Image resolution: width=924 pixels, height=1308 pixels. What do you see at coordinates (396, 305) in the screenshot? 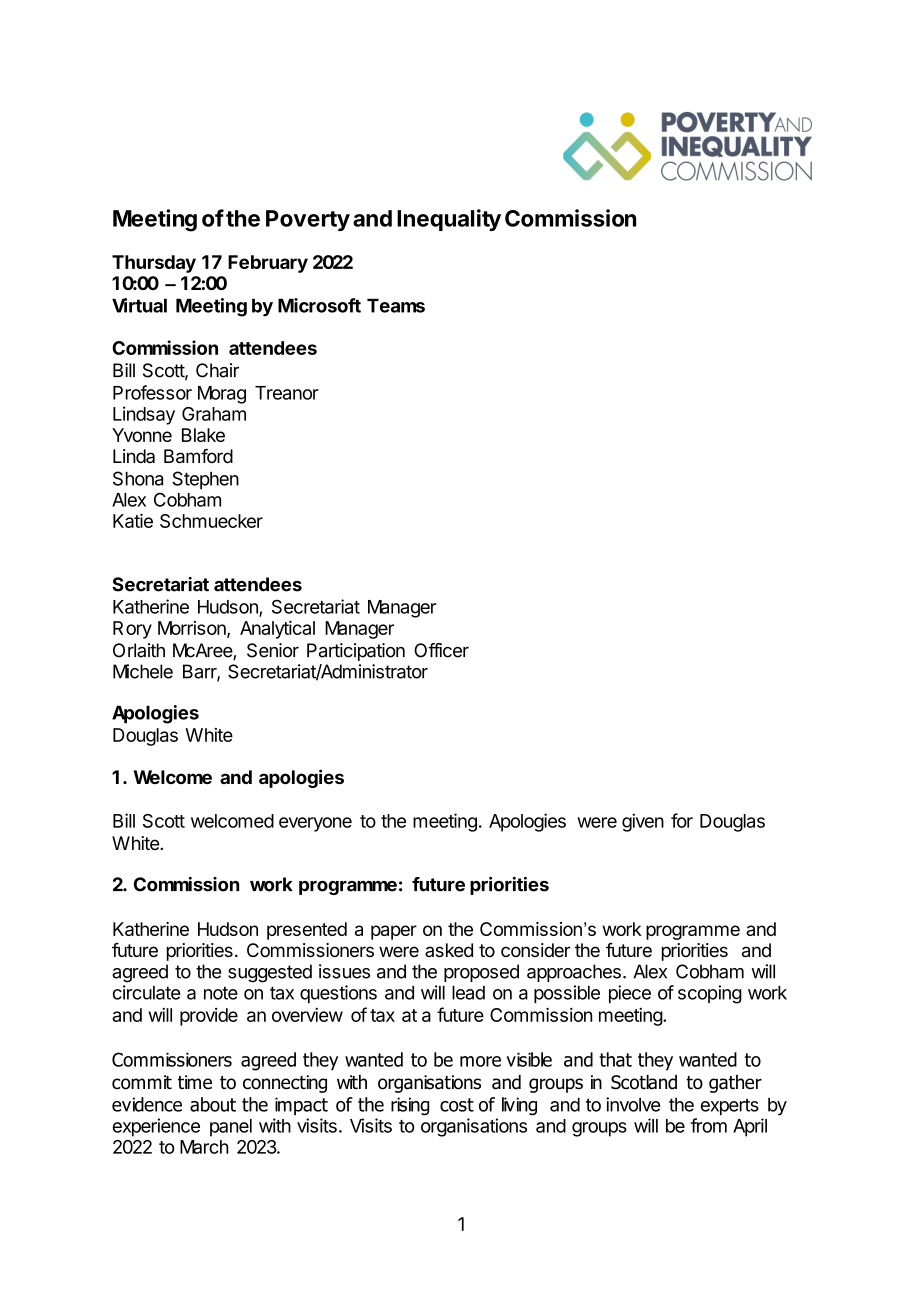
I see `Teams` at bounding box center [396, 305].
